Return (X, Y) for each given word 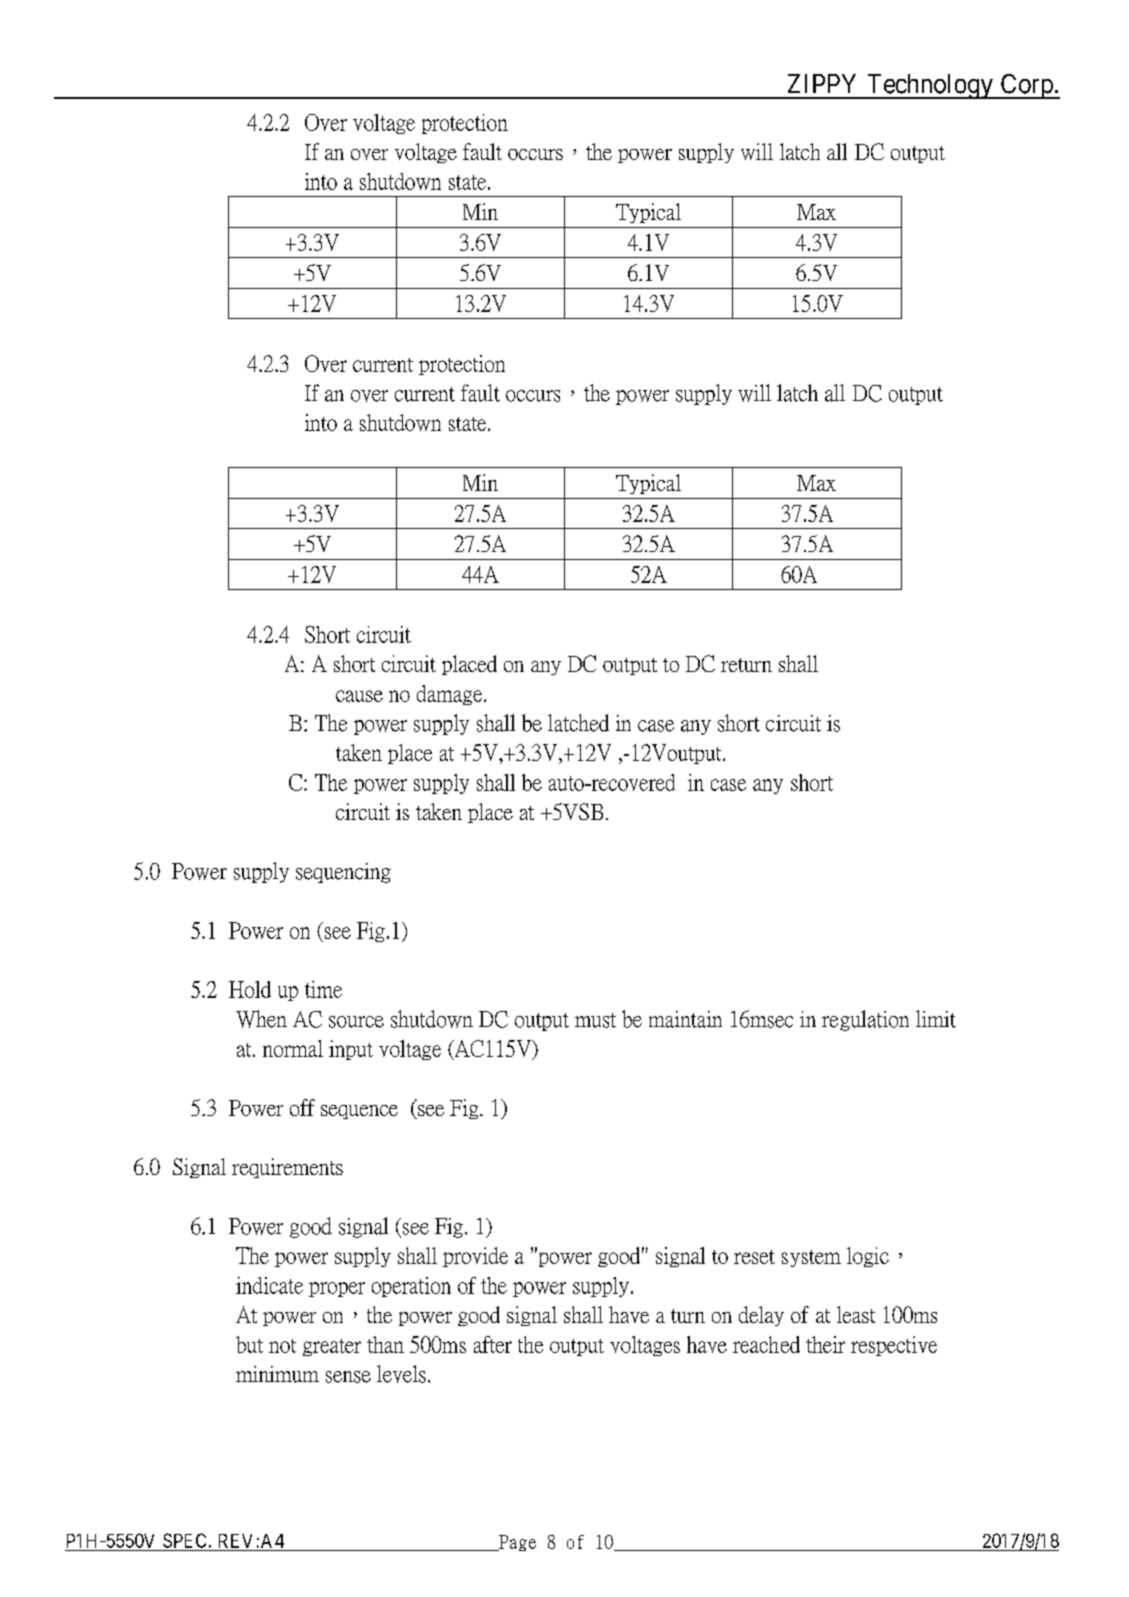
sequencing (343, 873)
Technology (930, 86)
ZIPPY (822, 83)
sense (348, 1377)
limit (936, 1019)
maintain (685, 1019)
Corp (1026, 86)
